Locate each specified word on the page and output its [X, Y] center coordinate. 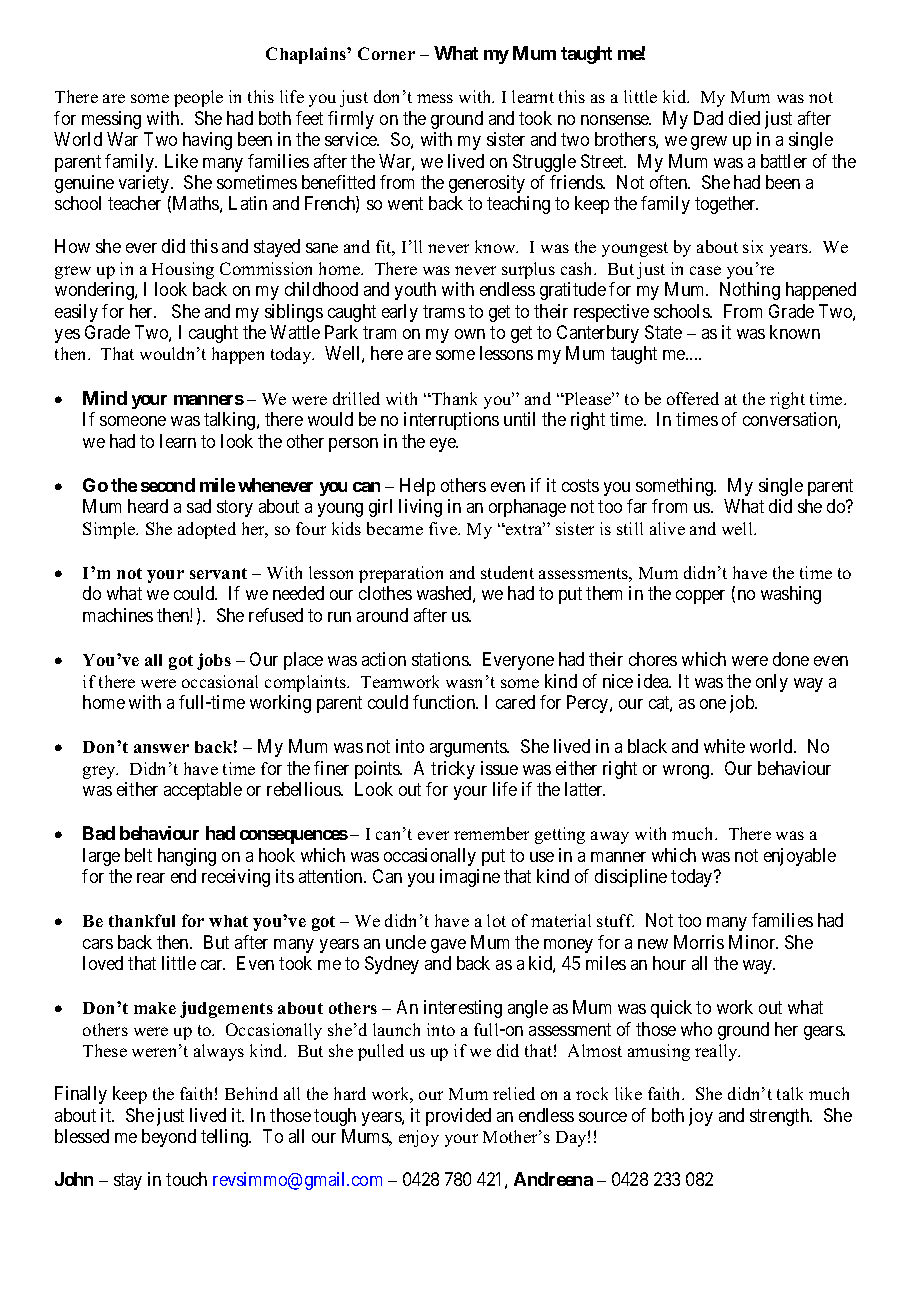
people [198, 98]
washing [791, 595]
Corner [386, 53]
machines [118, 615]
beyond [169, 1138]
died [744, 118]
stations [441, 659]
